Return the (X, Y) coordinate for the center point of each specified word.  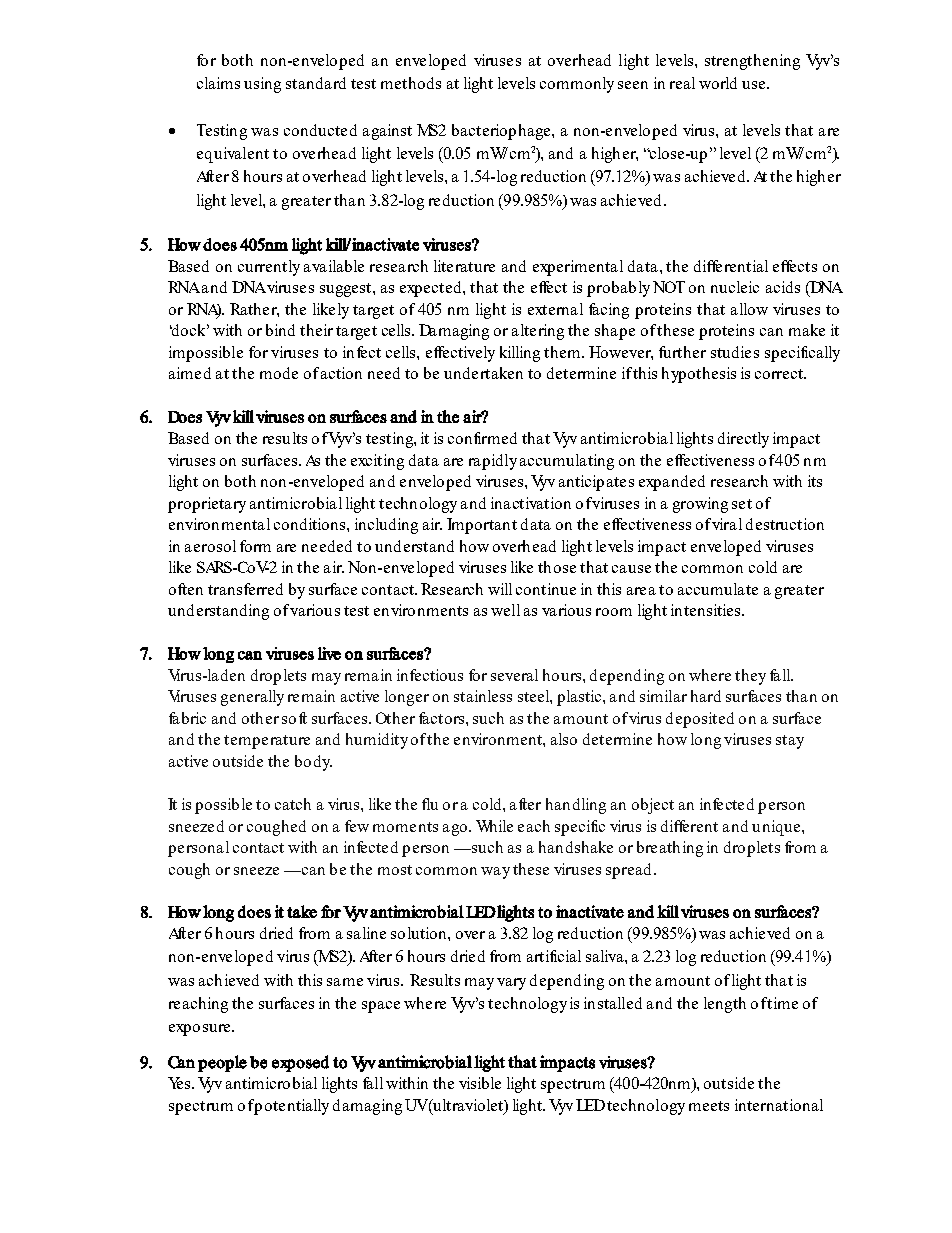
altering (538, 332)
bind (280, 330)
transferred (245, 589)
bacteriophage (502, 132)
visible (480, 1083)
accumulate (718, 589)
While (494, 826)
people (222, 1063)
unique (777, 828)
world (718, 83)
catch (293, 804)
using (262, 85)
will (500, 589)
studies (735, 352)
